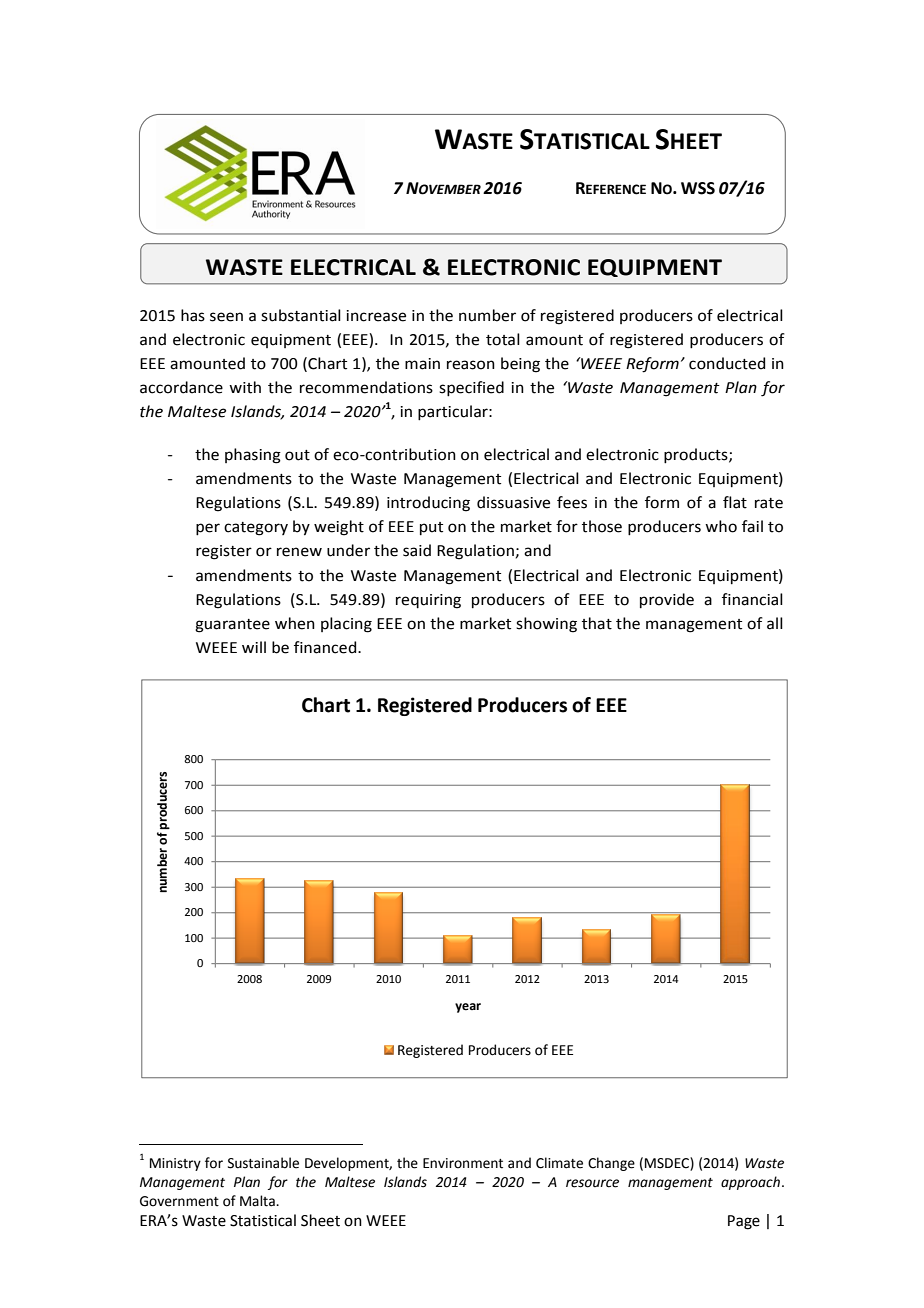 This page has height=1308, width=924. I want to click on will, so click(254, 647).
